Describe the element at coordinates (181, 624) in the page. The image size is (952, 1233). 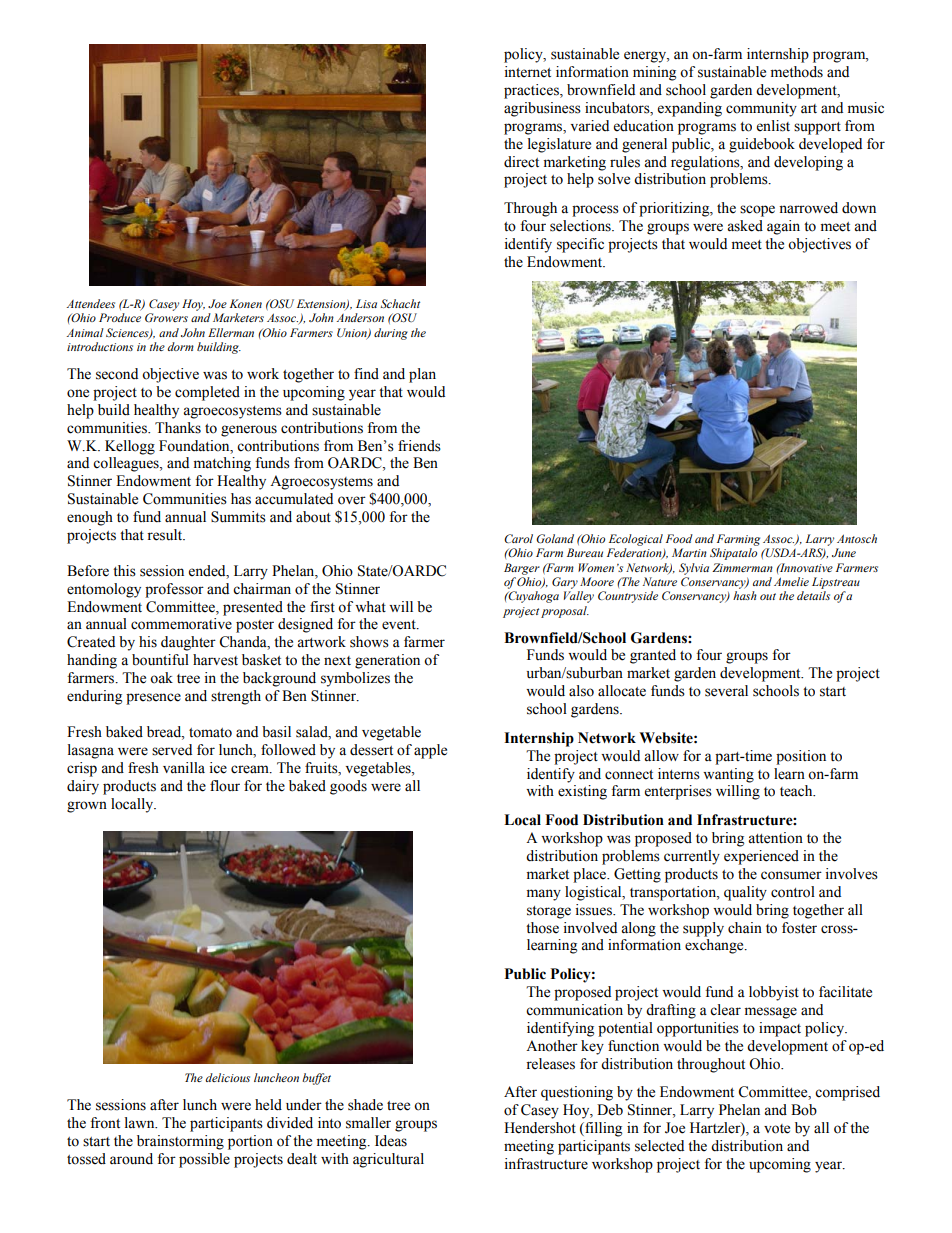
I see `commemorative` at that location.
